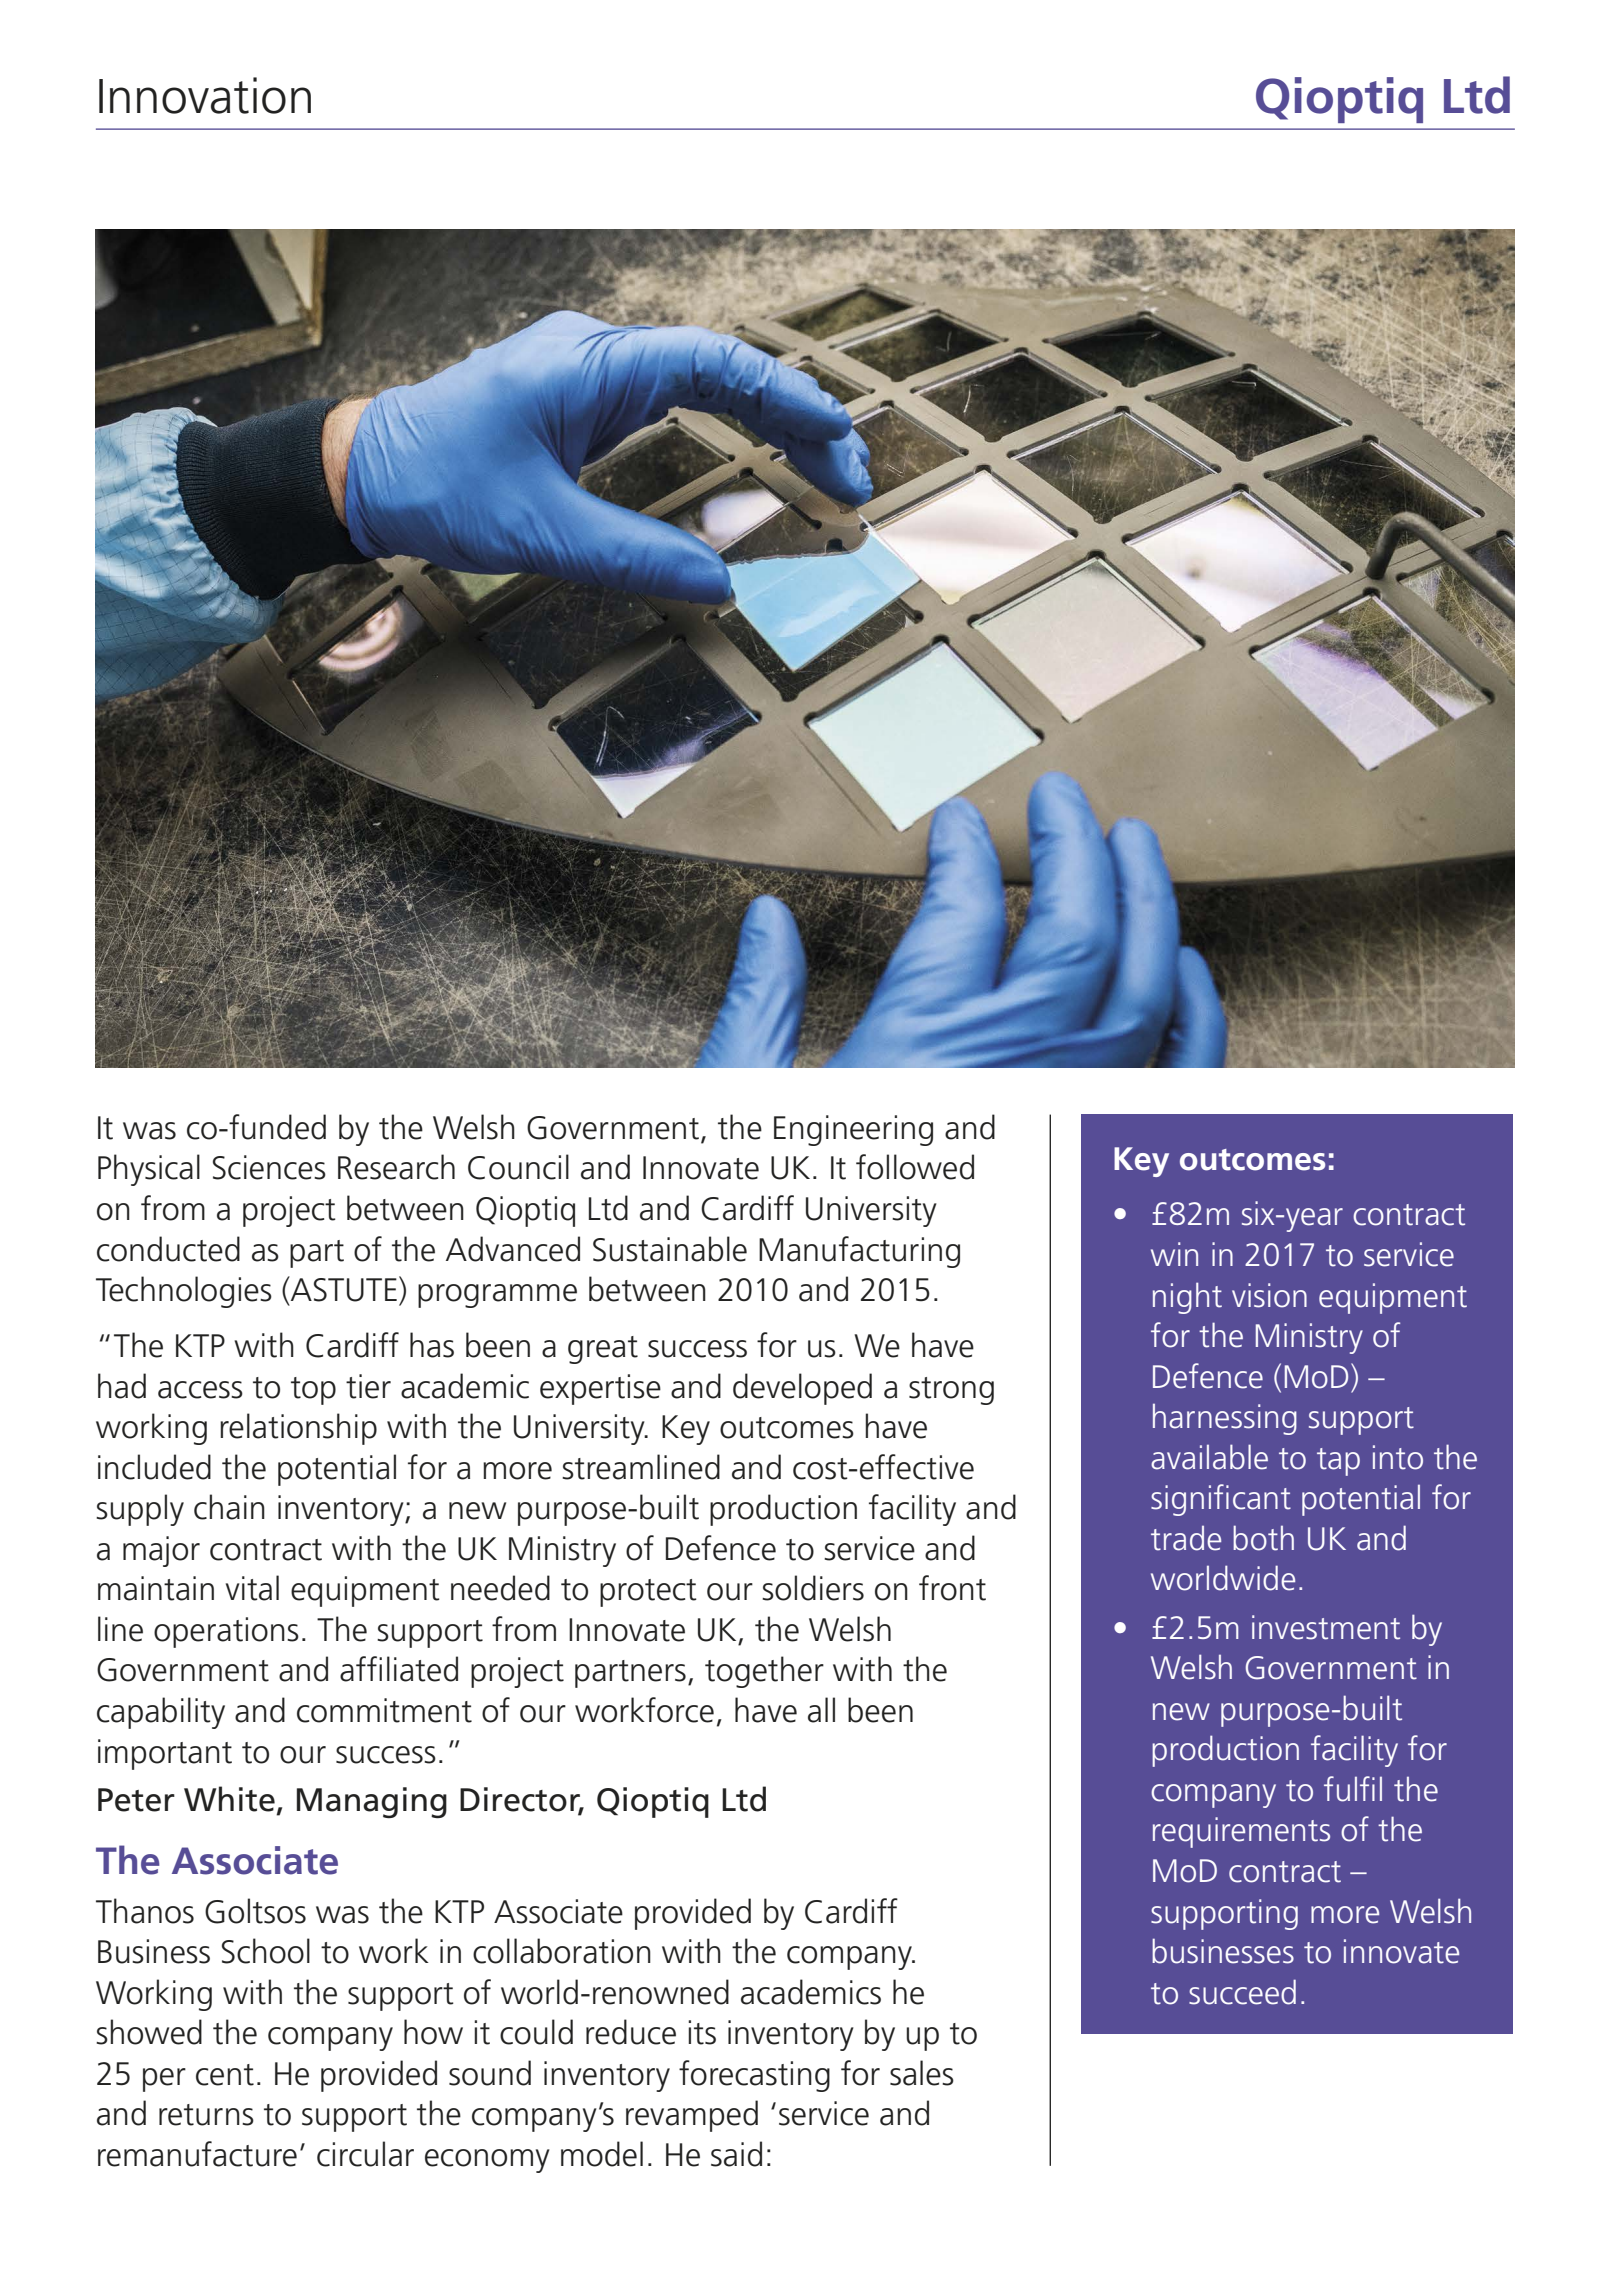 The width and height of the document is (1609, 2276). What do you see at coordinates (670, 1249) in the document?
I see `Sustainable` at bounding box center [670, 1249].
